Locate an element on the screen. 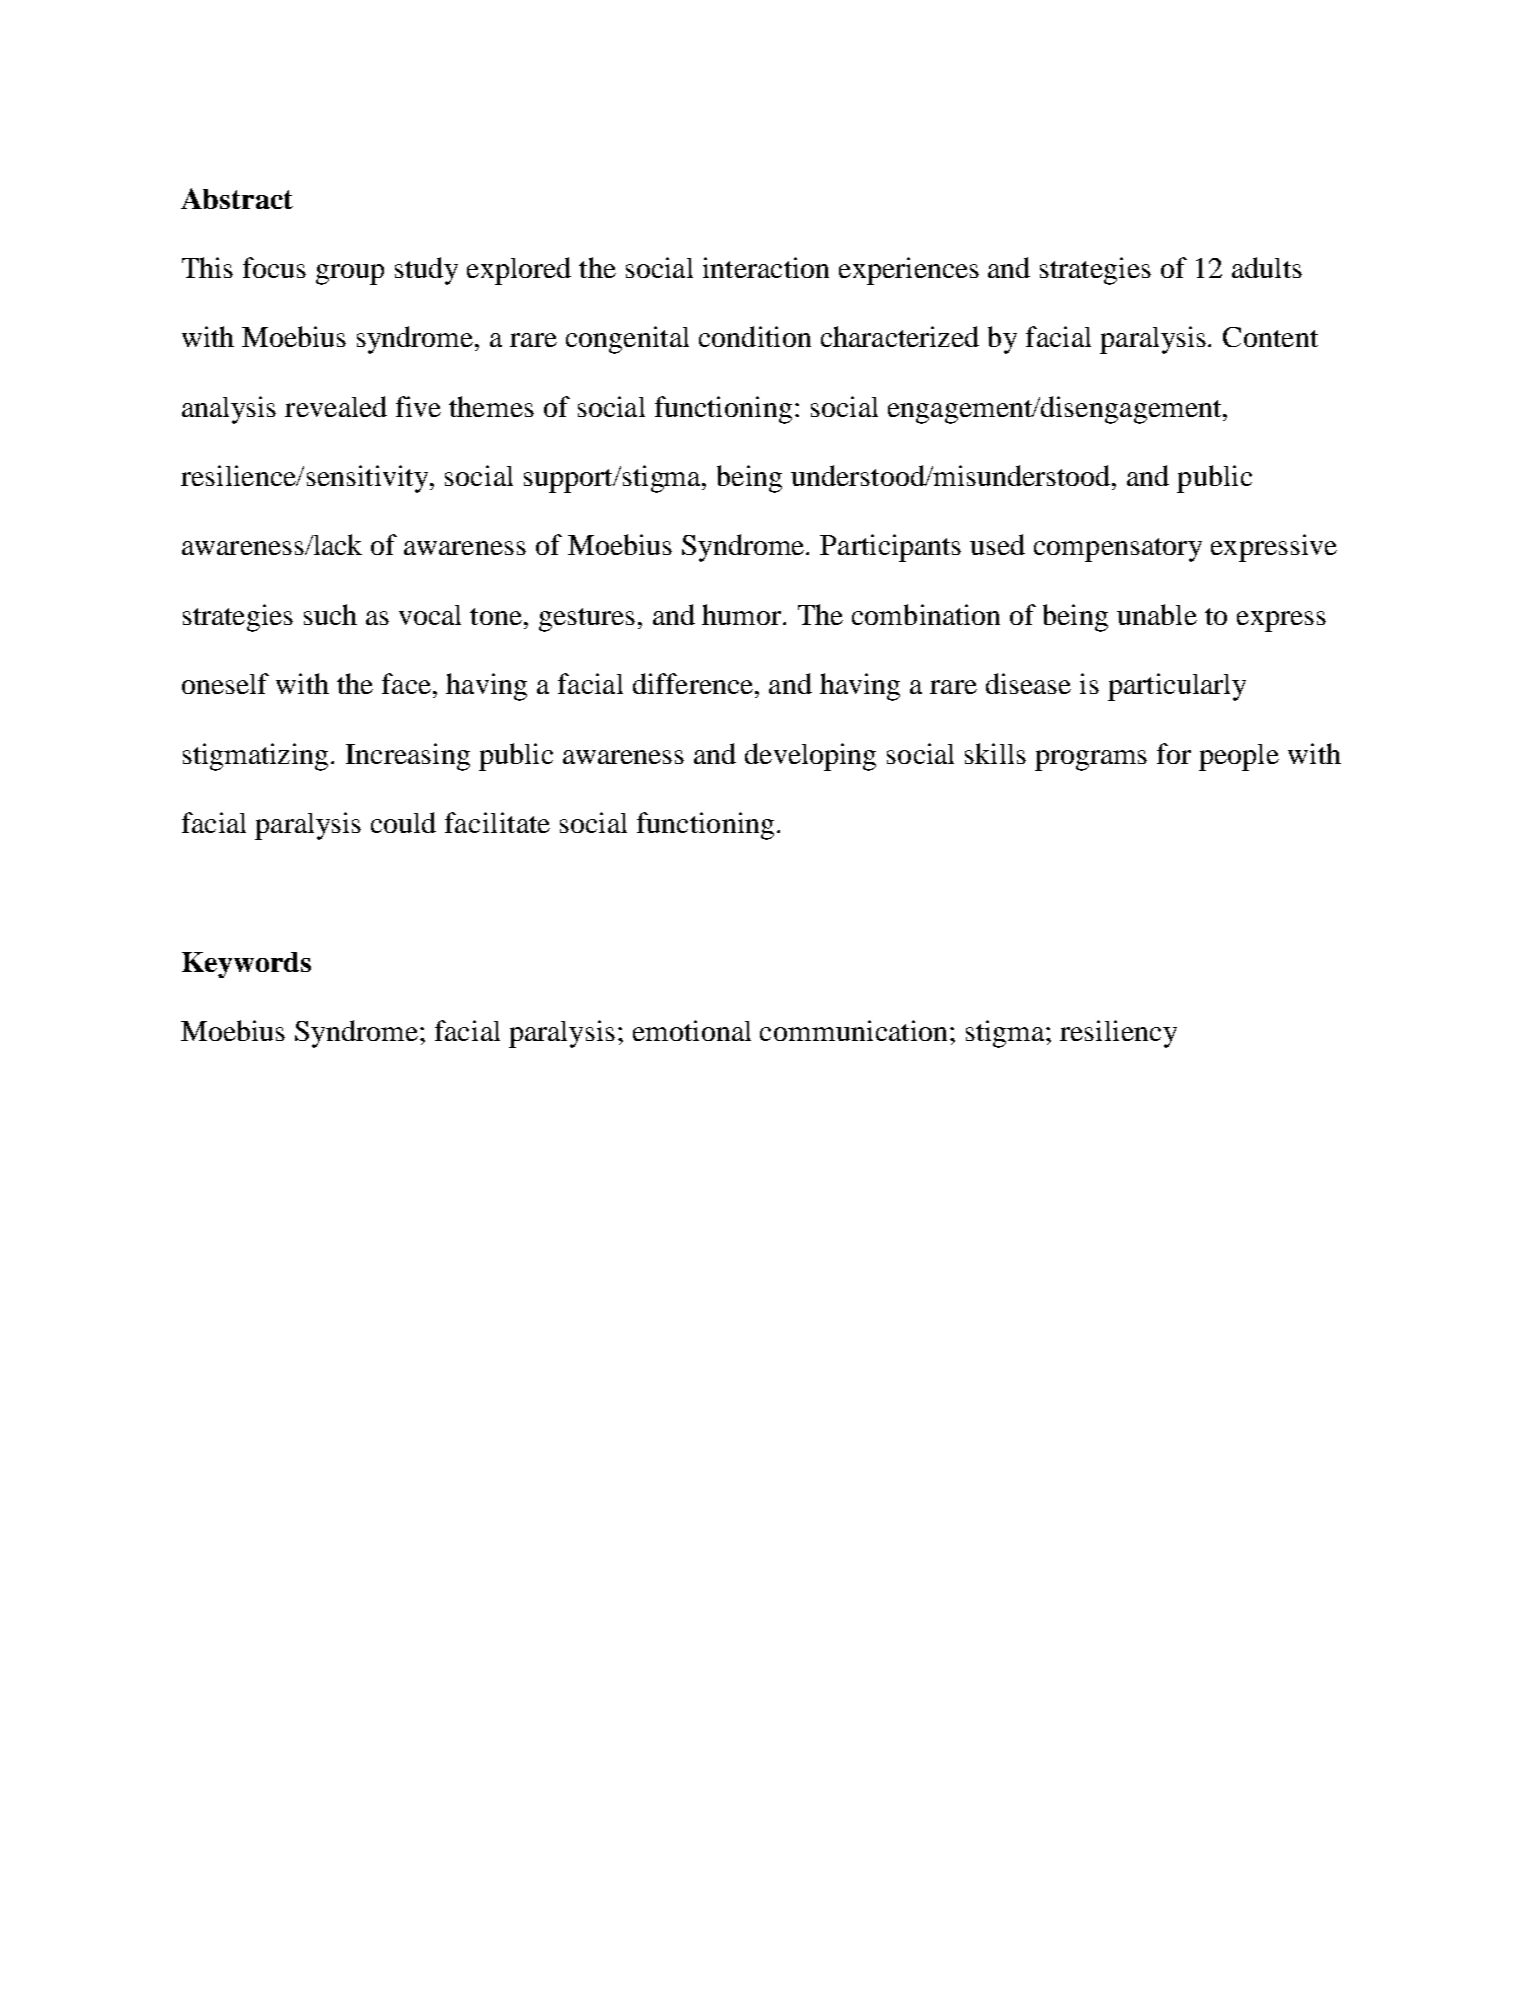 This screenshot has height=1992, width=1539. emotional is located at coordinates (692, 1030).
